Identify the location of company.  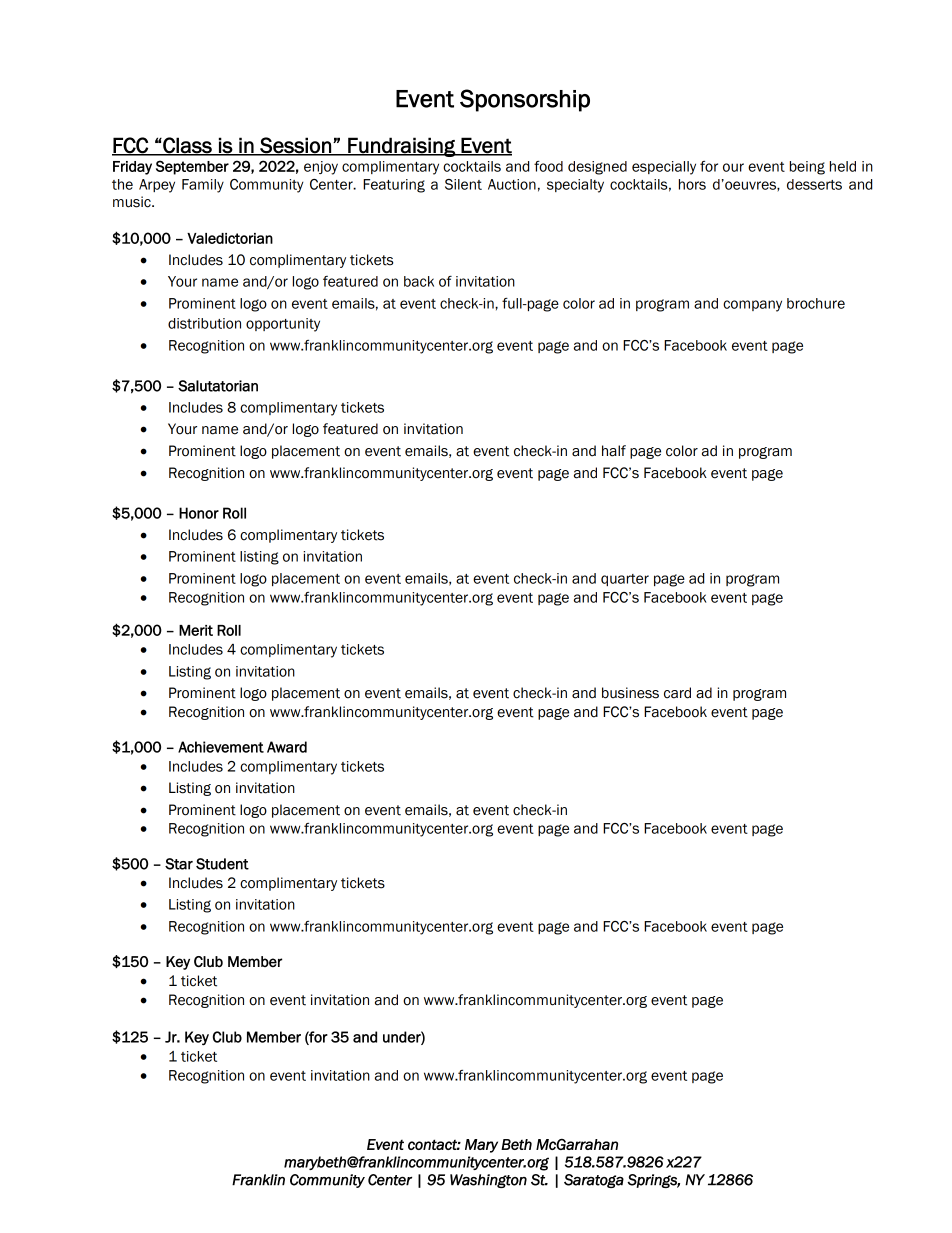
(752, 306).
